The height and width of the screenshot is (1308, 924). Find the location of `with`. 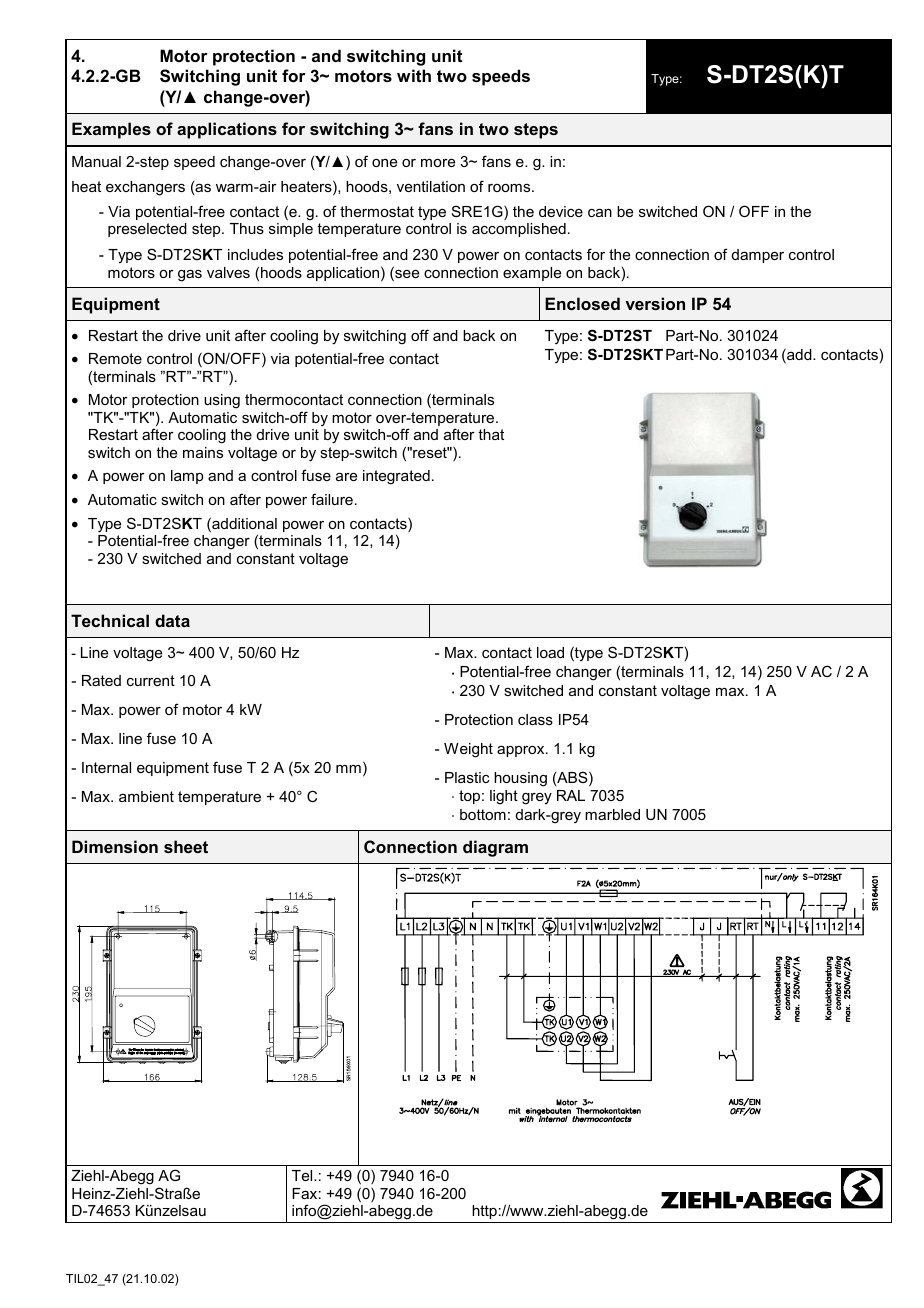

with is located at coordinates (414, 75).
